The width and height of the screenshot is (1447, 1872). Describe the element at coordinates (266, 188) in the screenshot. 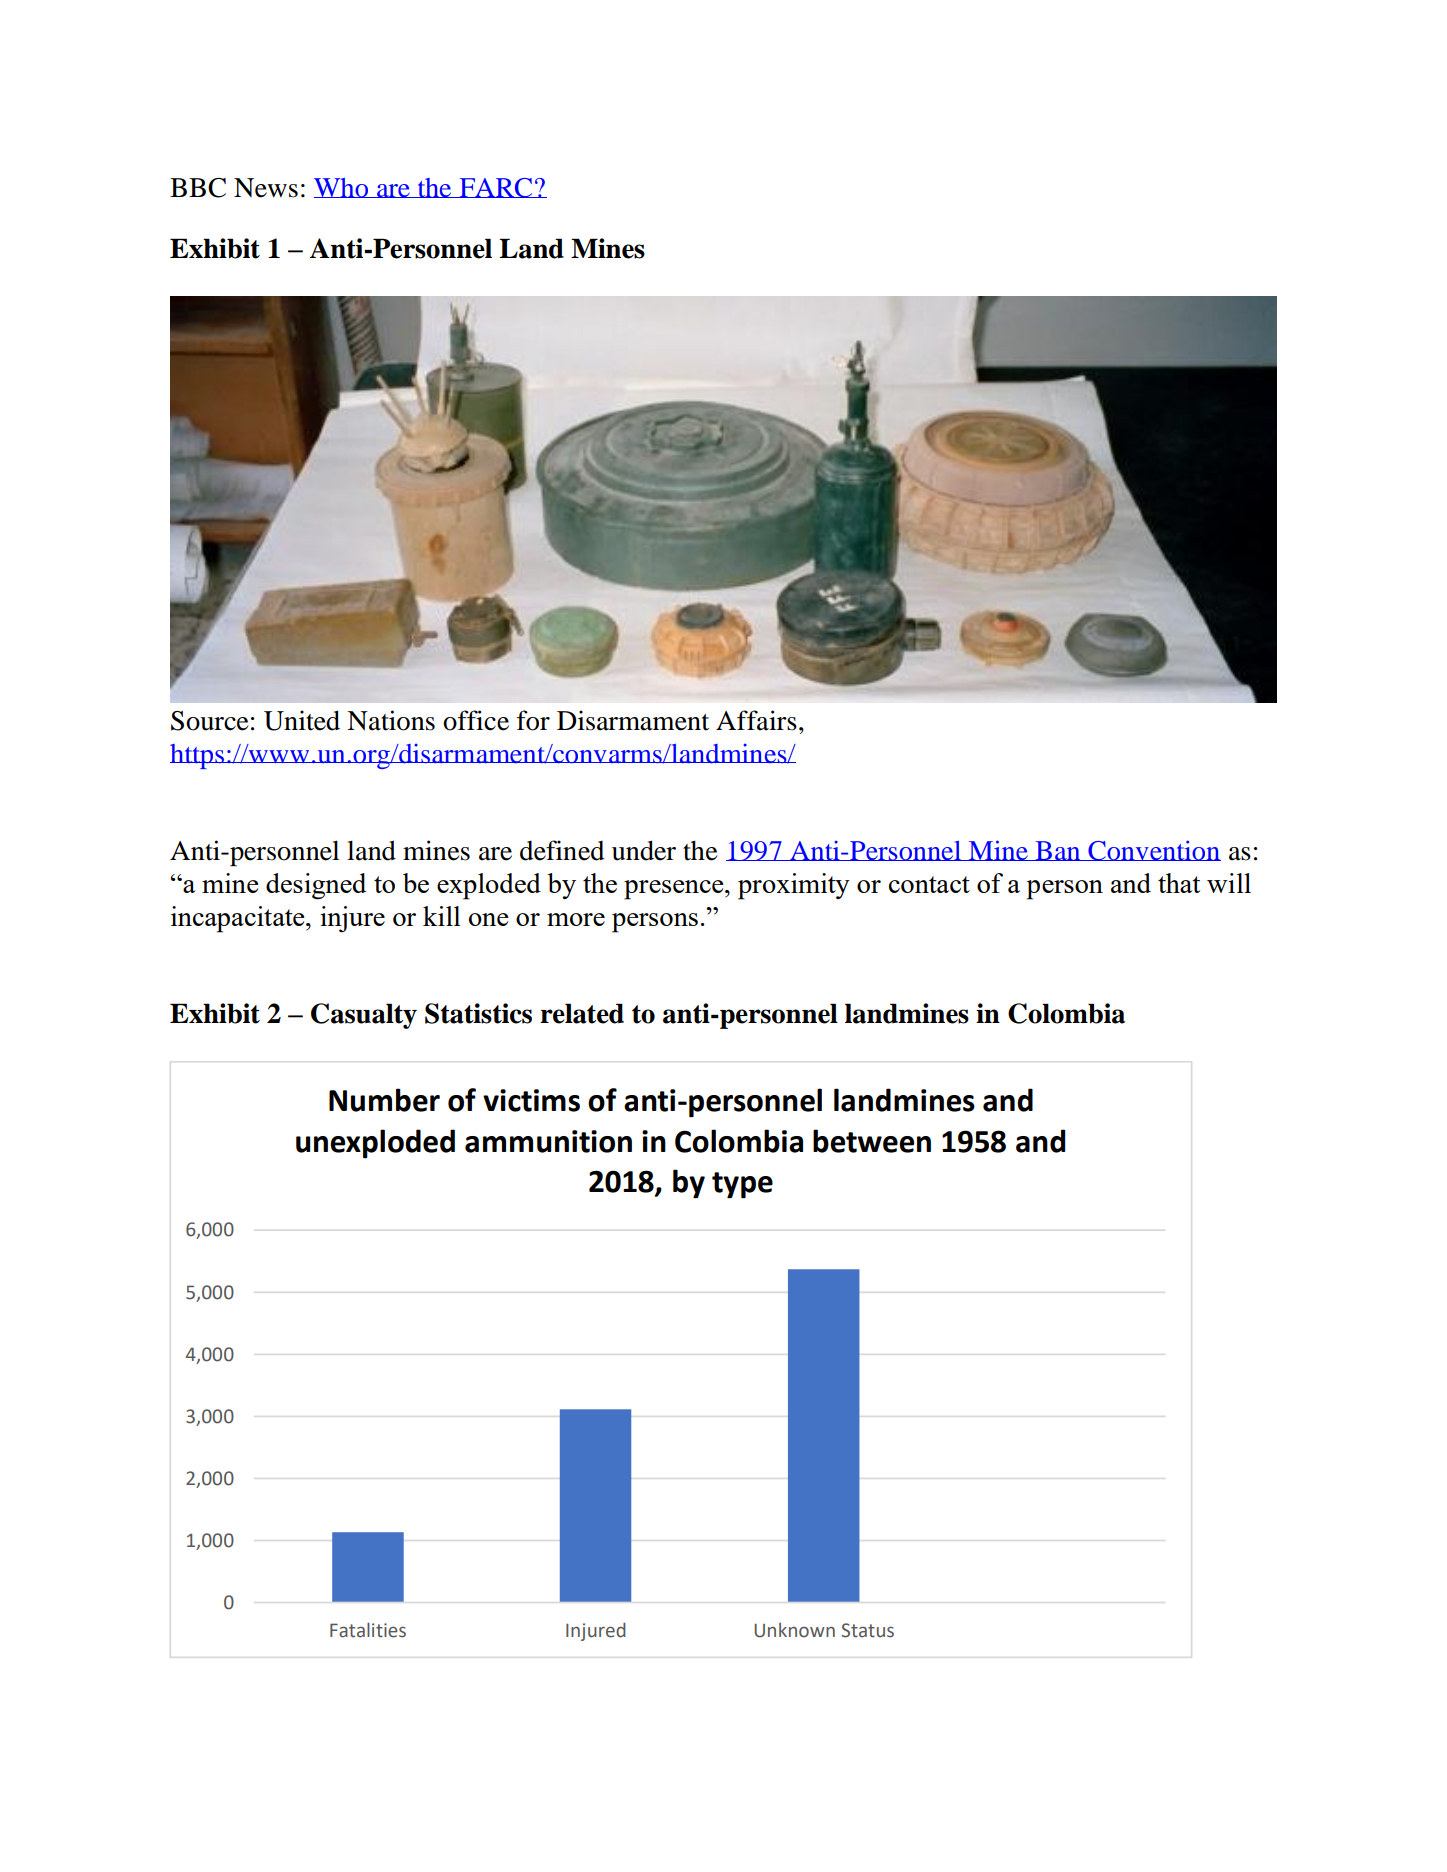

I see `News` at that location.
